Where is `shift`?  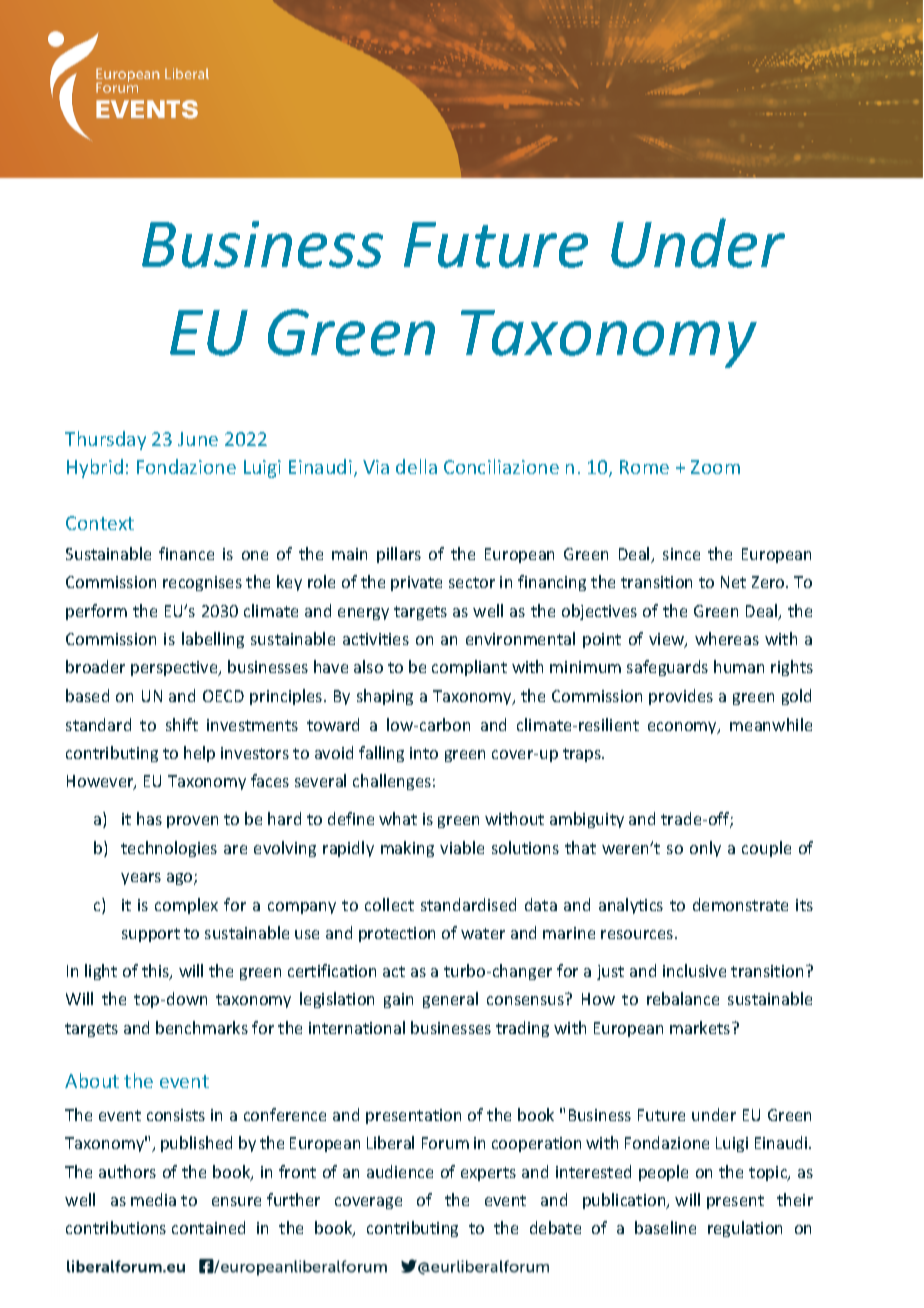 shift is located at coordinates (182, 724).
